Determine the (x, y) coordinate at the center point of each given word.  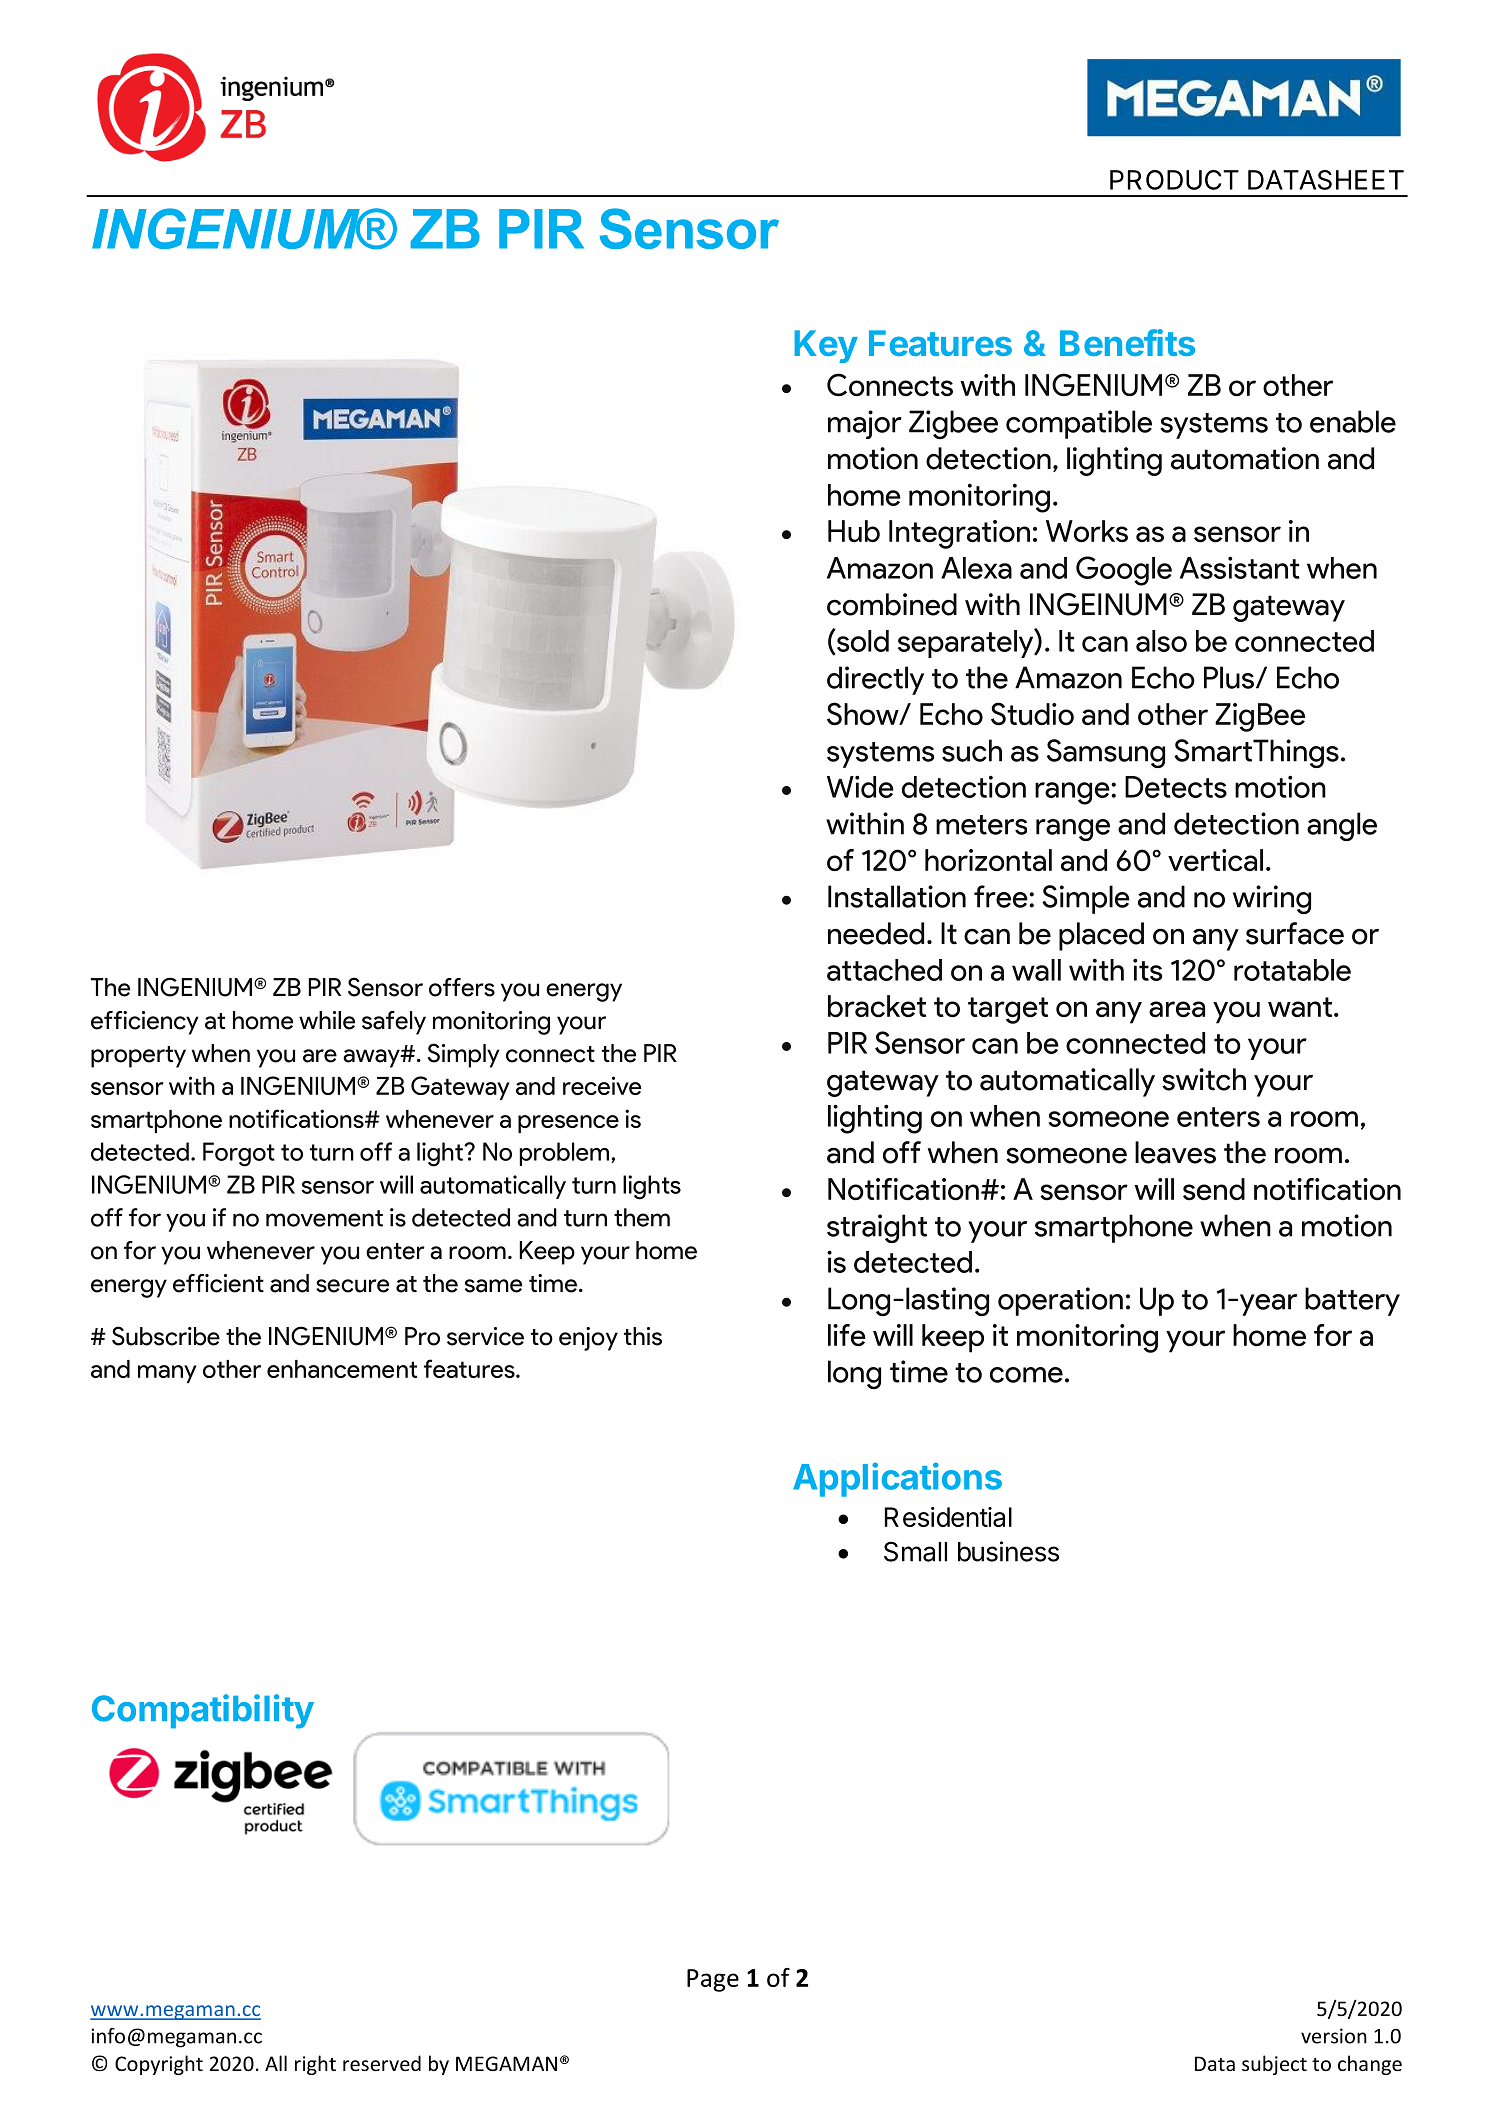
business (1008, 1551)
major (865, 424)
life (847, 1335)
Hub (854, 531)
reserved (382, 2063)
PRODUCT (1174, 180)
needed (876, 933)
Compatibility (203, 1711)
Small (915, 1551)
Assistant (1240, 567)
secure (352, 1286)
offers (462, 987)
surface (1295, 933)
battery (1352, 1301)
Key (826, 346)
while (327, 1020)
